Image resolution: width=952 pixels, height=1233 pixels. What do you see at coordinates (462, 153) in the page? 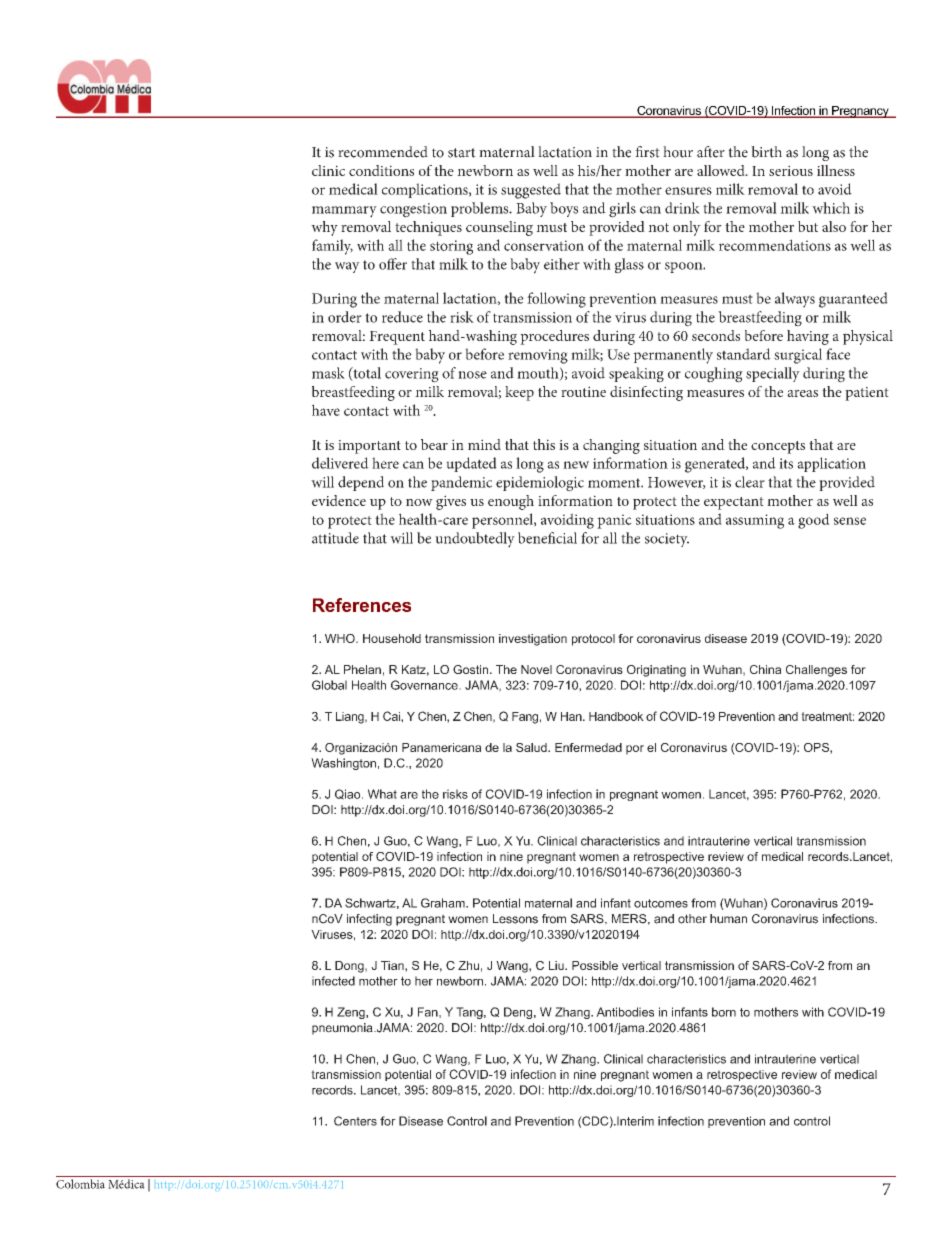
I see `start` at bounding box center [462, 153].
